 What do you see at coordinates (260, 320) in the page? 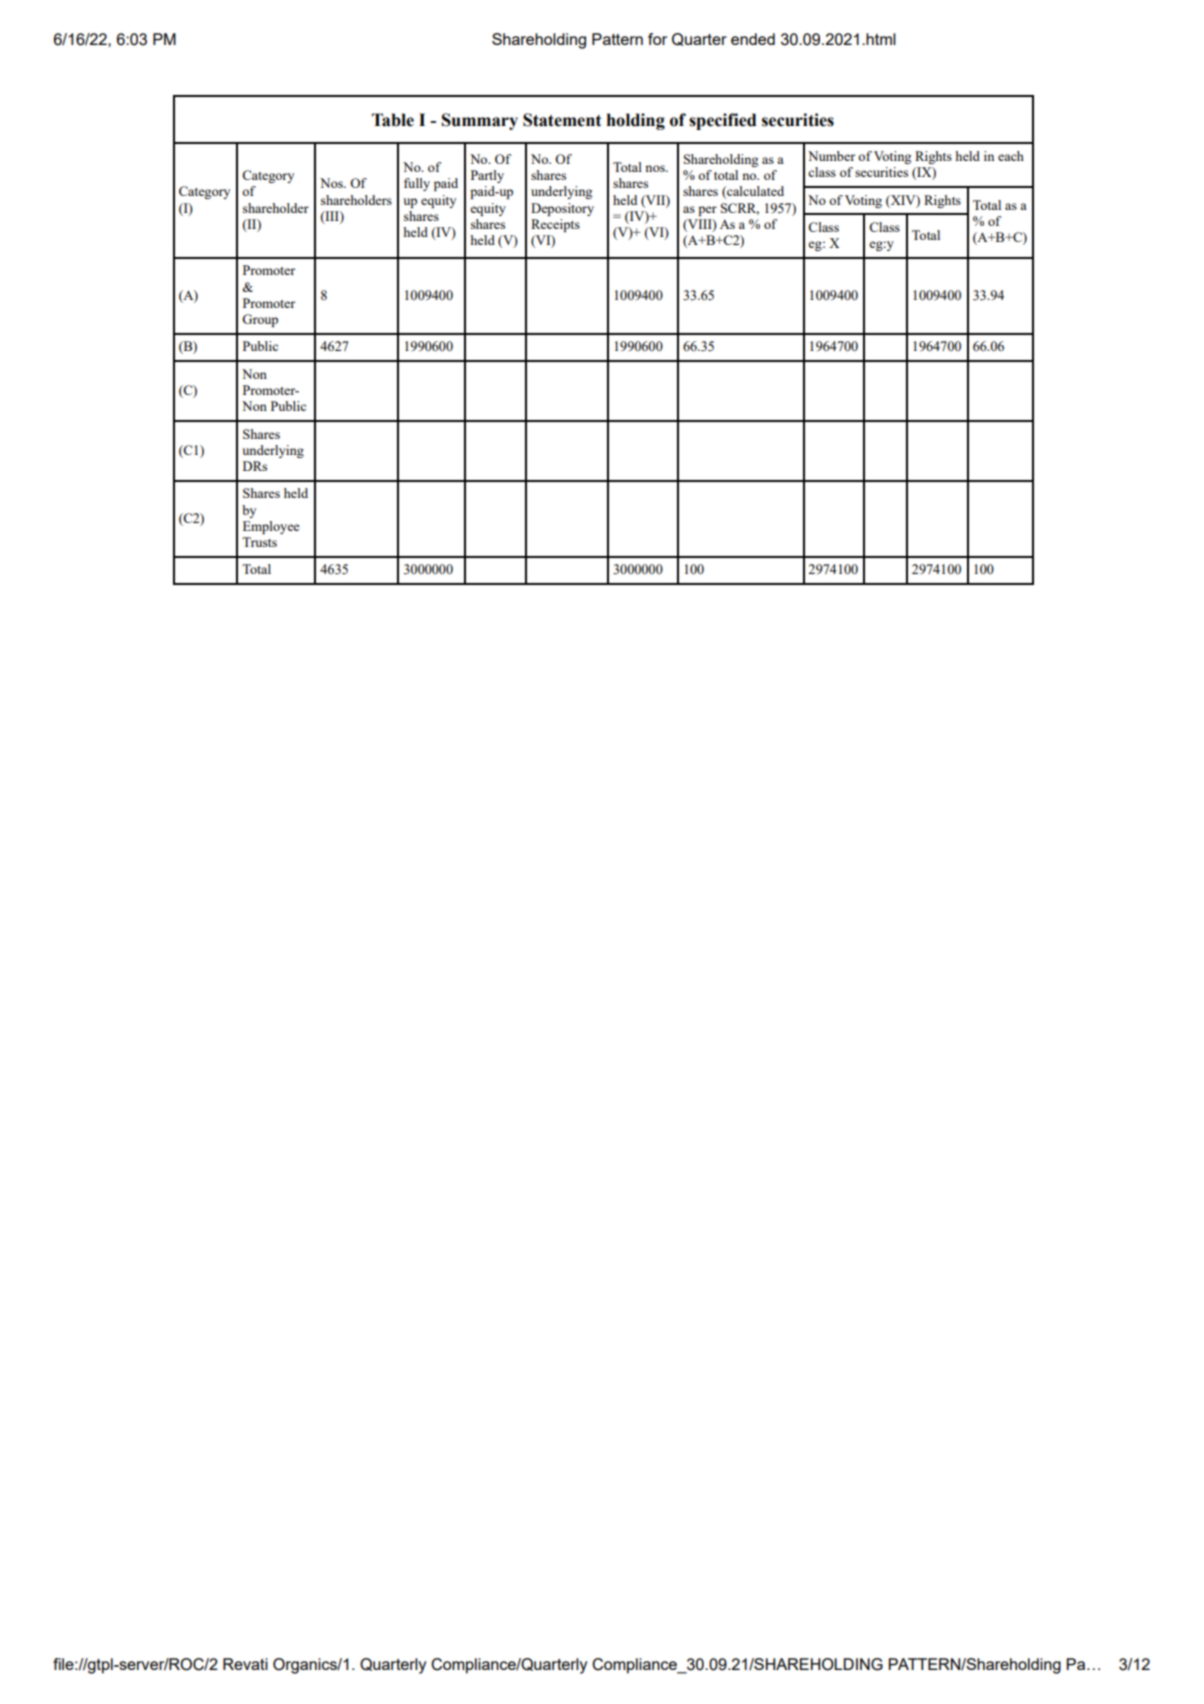
I see `Group` at bounding box center [260, 320].
